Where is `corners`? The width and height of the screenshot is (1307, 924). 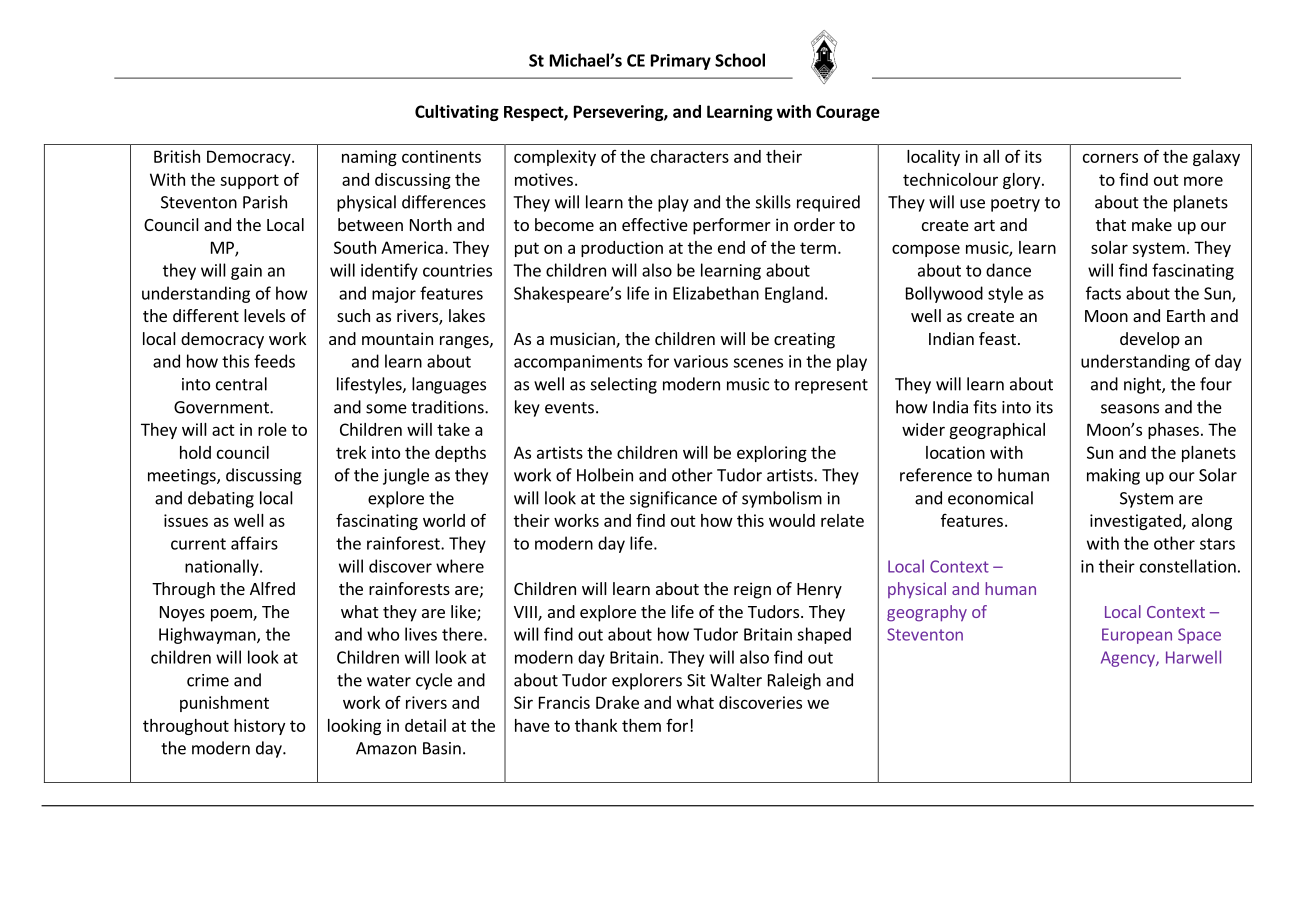
corners is located at coordinates (1110, 158).
